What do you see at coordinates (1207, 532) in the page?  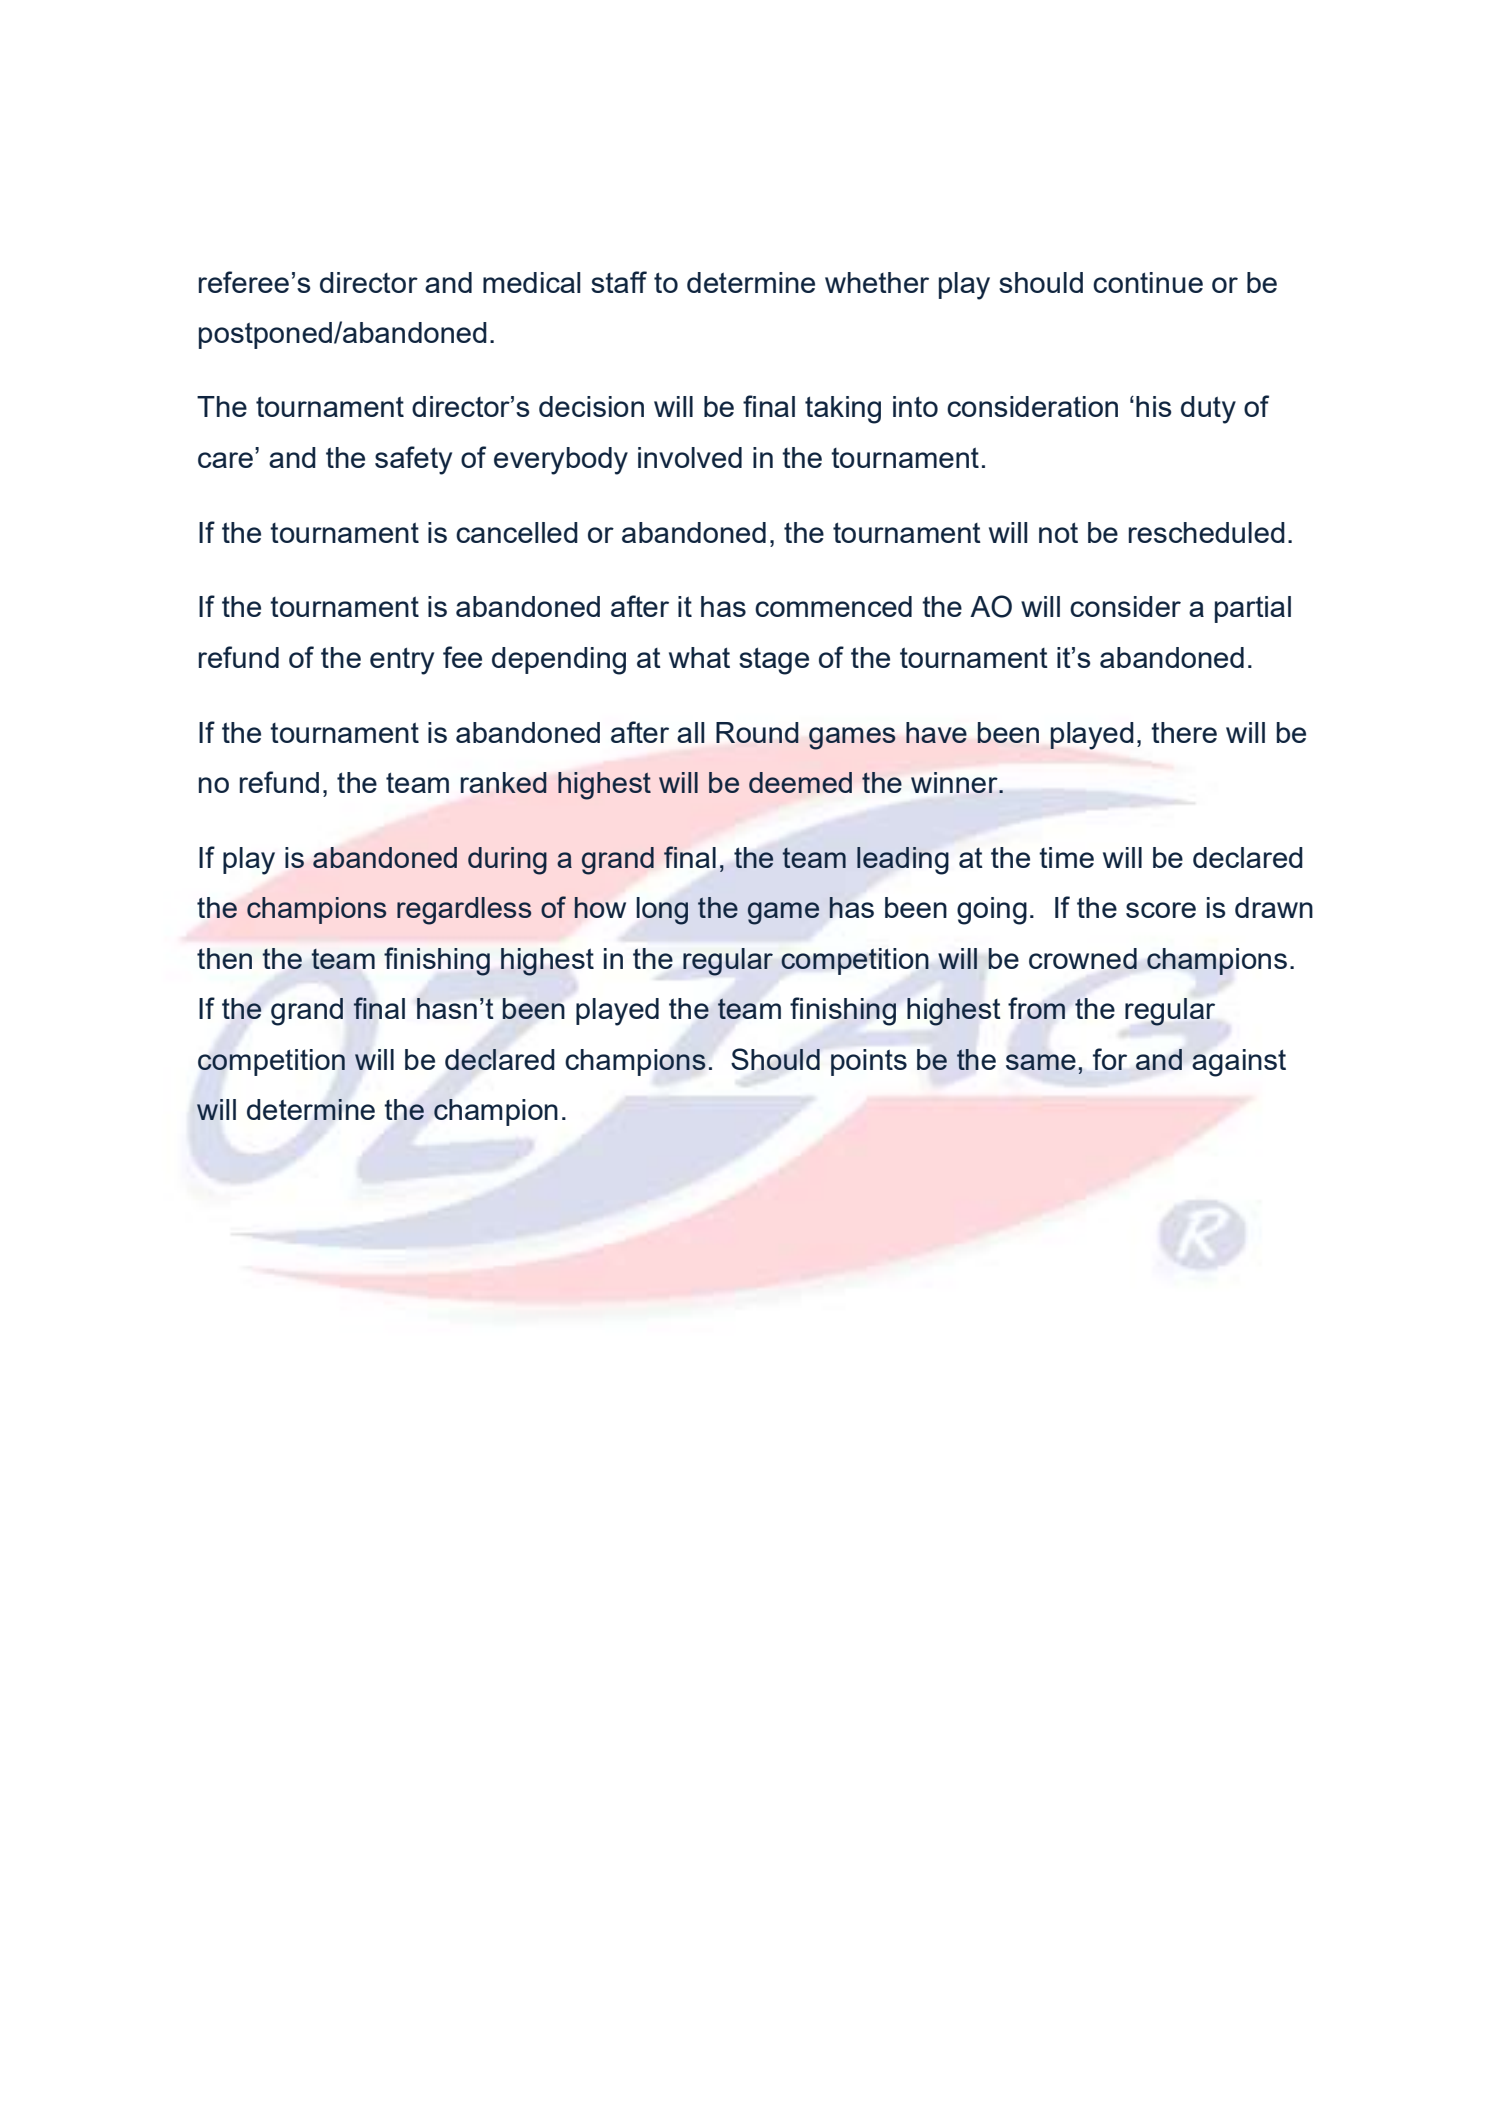 I see `rescheduled` at bounding box center [1207, 532].
